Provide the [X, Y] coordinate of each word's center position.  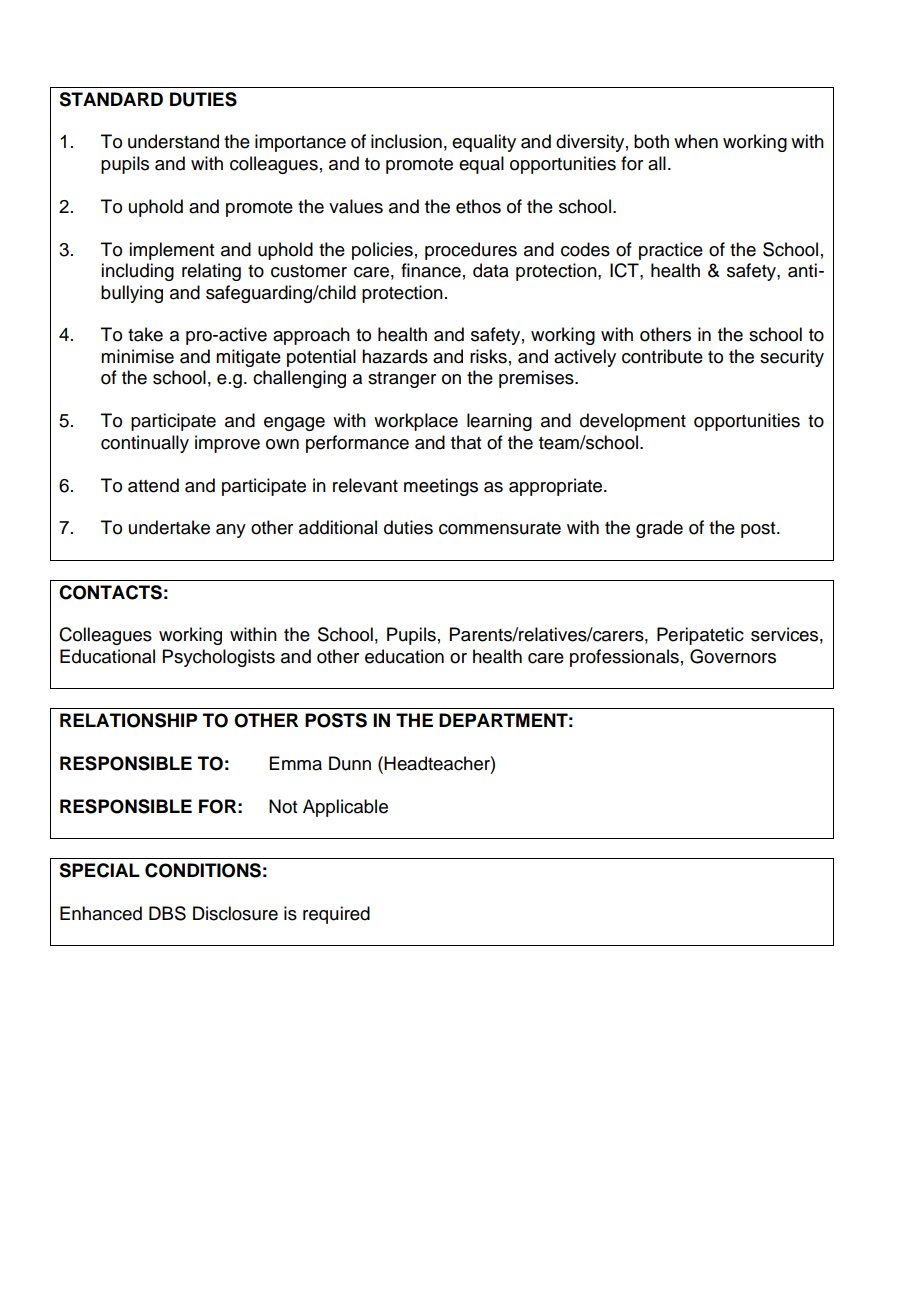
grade [659, 529]
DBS [167, 913]
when [696, 141]
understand [173, 141]
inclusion [406, 141]
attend [153, 485]
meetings [441, 487]
